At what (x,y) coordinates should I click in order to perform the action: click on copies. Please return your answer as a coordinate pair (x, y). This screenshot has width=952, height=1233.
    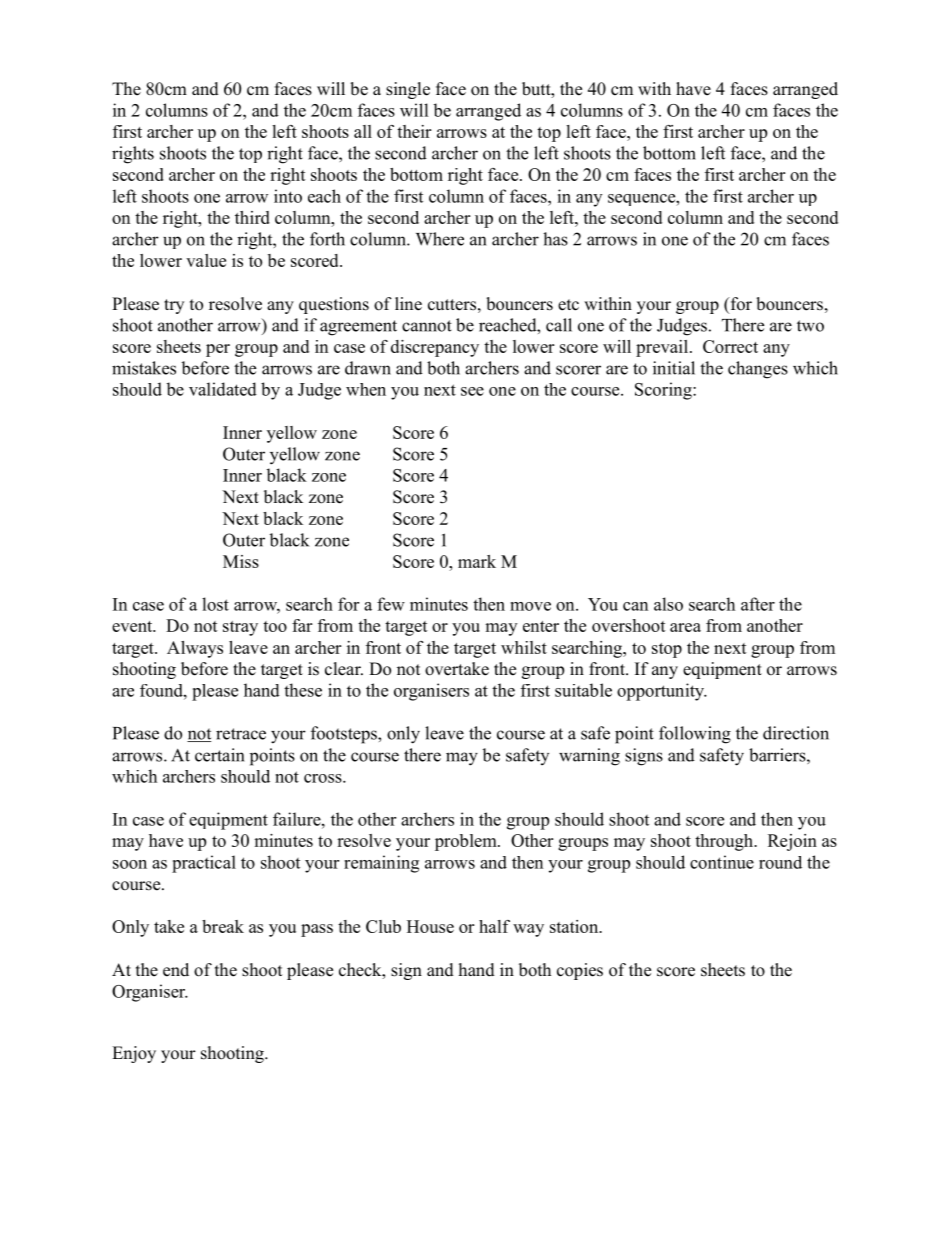
    Looking at the image, I should click on (580, 971).
